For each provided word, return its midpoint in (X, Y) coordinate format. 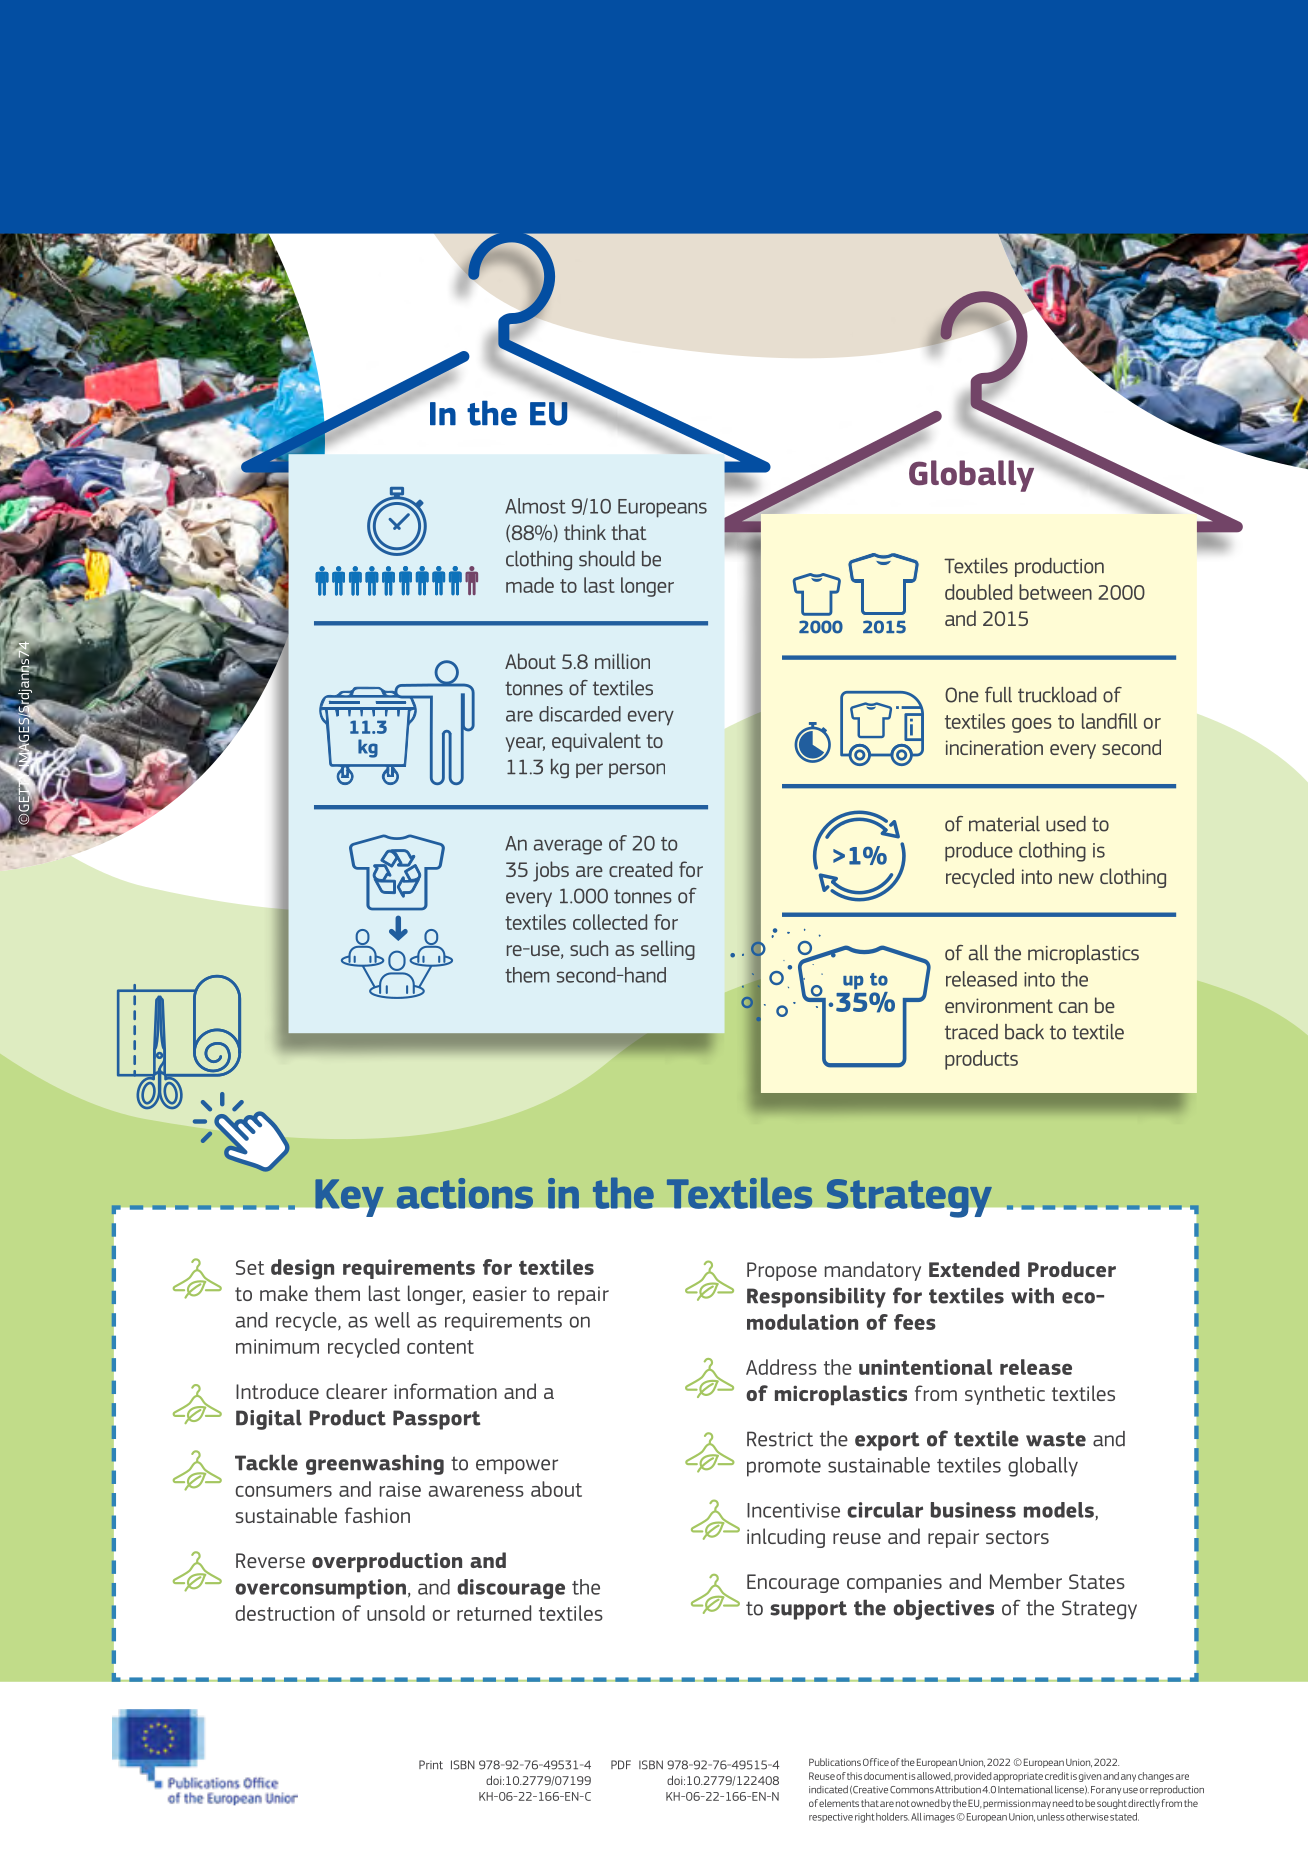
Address (781, 1367)
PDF (621, 1764)
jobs (551, 871)
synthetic (1005, 1395)
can (1073, 1007)
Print (431, 1765)
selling (668, 950)
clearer (356, 1391)
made (530, 585)
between (1055, 592)
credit (1057, 1776)
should (607, 559)
